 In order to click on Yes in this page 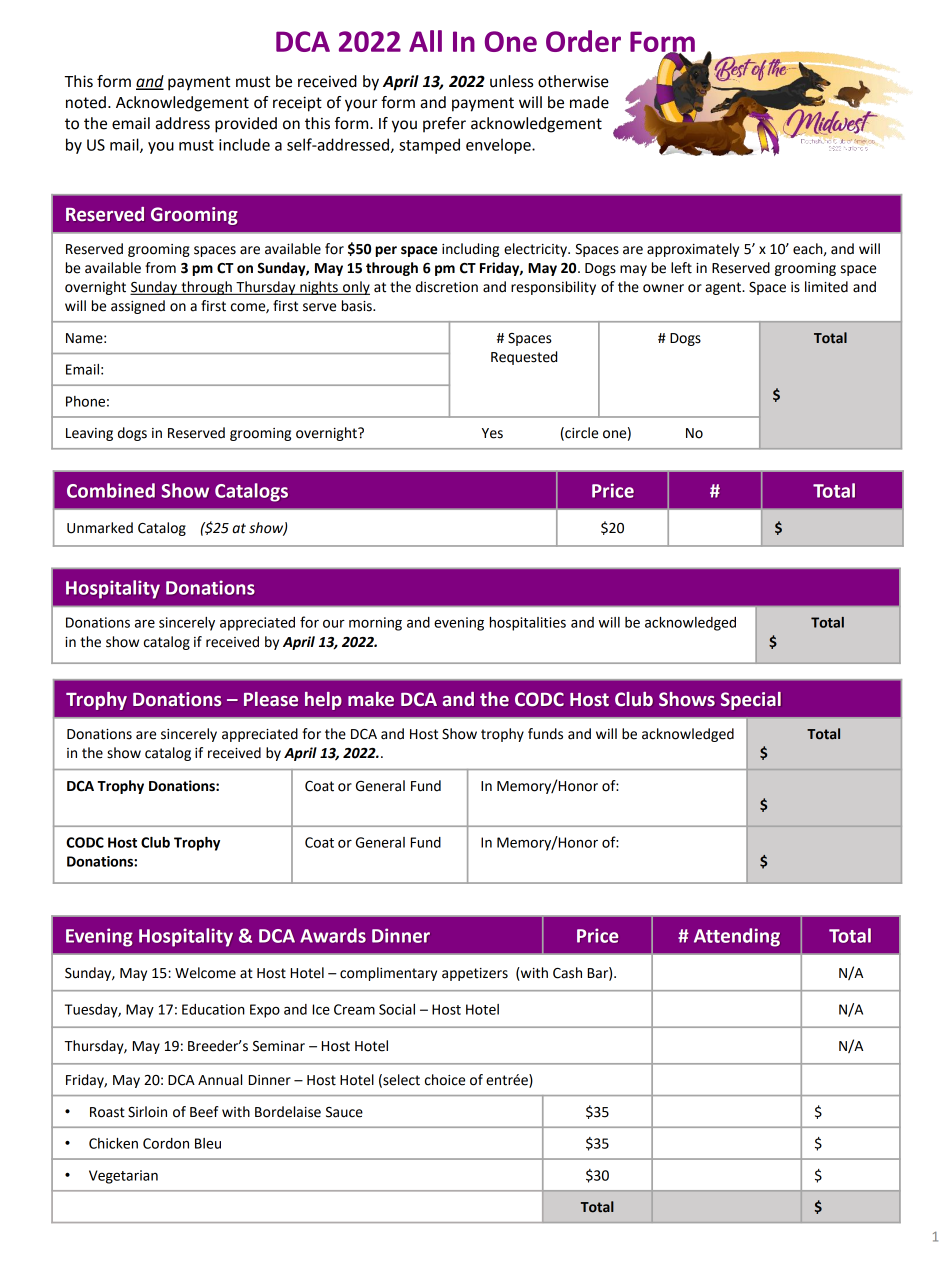, I will do `click(492, 433)`.
